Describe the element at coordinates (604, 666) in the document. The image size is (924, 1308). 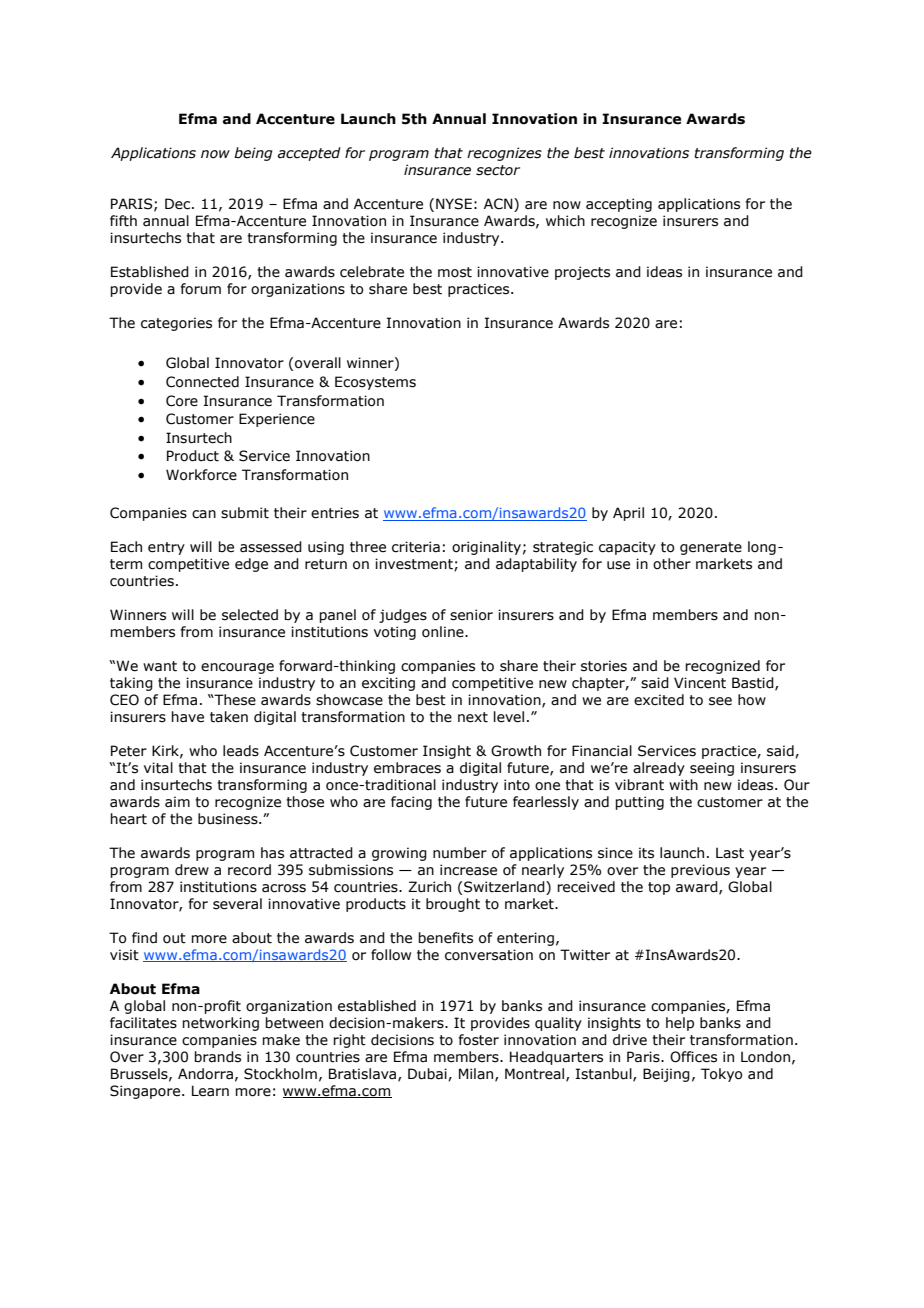
I see `stories` at that location.
